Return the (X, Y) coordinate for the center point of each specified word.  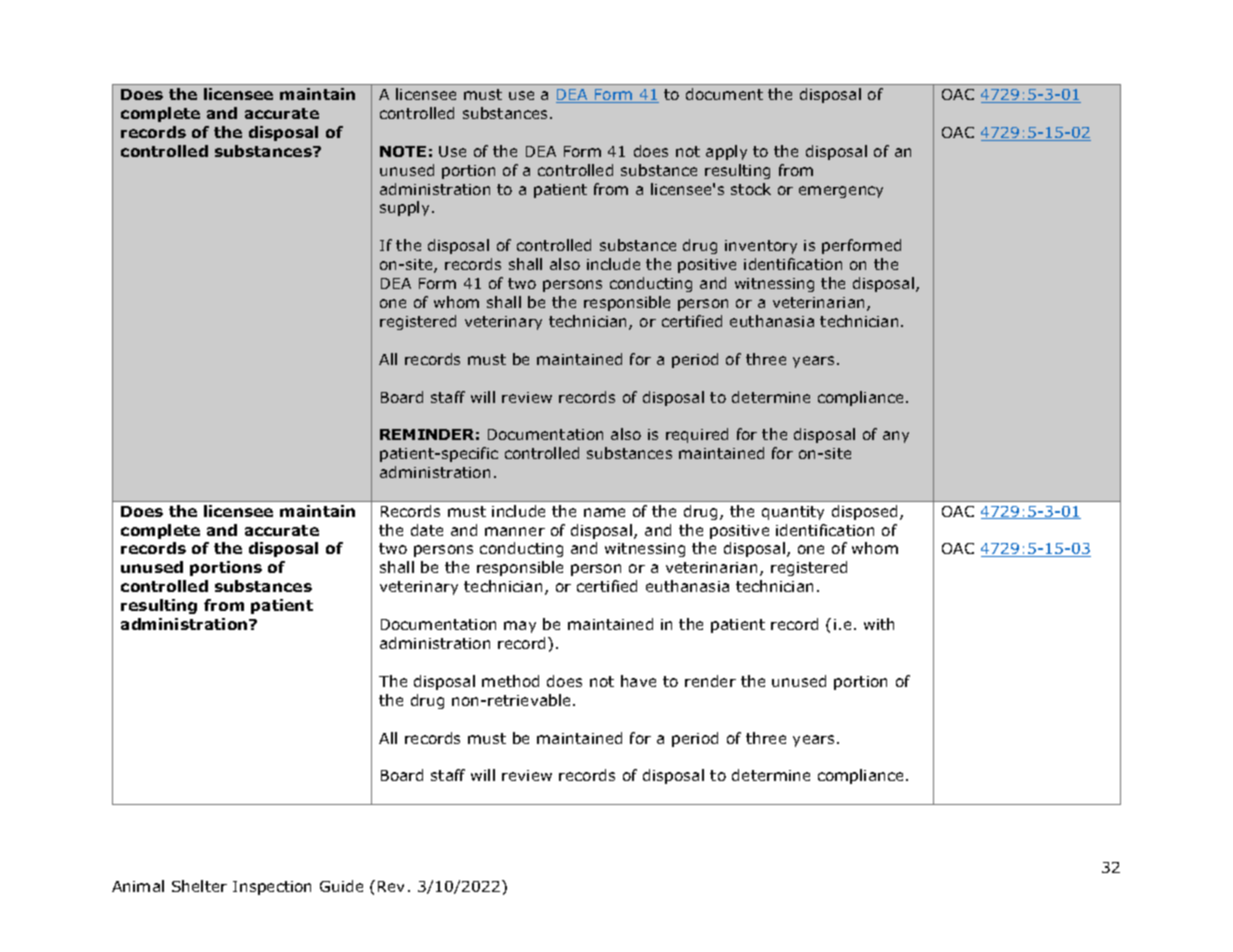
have (638, 681)
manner (515, 531)
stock (751, 189)
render (710, 681)
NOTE (403, 151)
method (510, 681)
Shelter (199, 886)
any (896, 437)
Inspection (272, 888)
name (604, 512)
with (879, 624)
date (427, 530)
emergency (841, 192)
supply (404, 208)
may (520, 627)
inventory (761, 247)
